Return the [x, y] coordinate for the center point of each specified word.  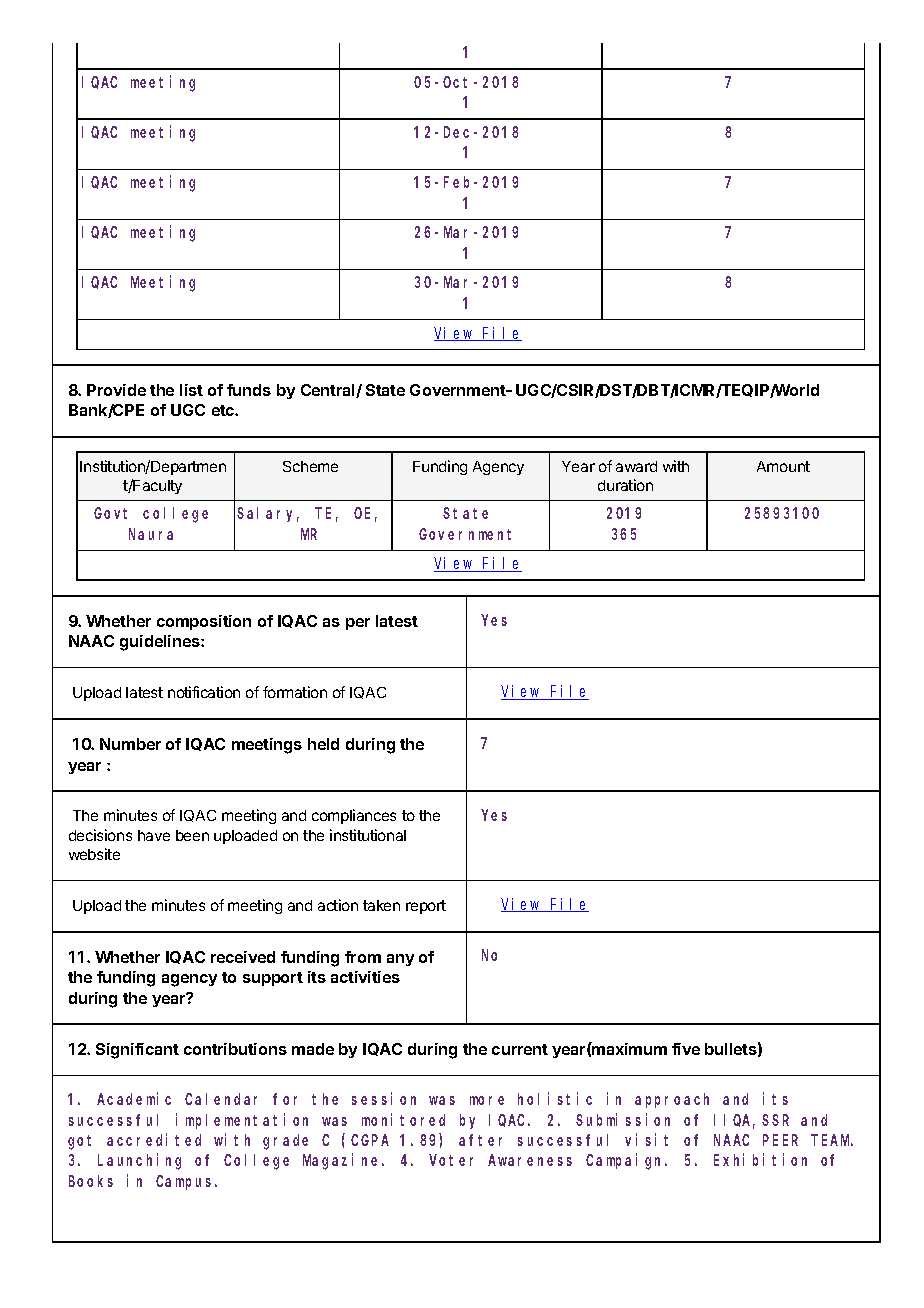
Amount [783, 466]
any [400, 960]
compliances [354, 816]
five [686, 1049]
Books [91, 1181]
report [426, 907]
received [243, 957]
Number [130, 744]
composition [204, 622]
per [358, 624]
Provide [116, 390]
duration [625, 485]
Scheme [310, 466]
